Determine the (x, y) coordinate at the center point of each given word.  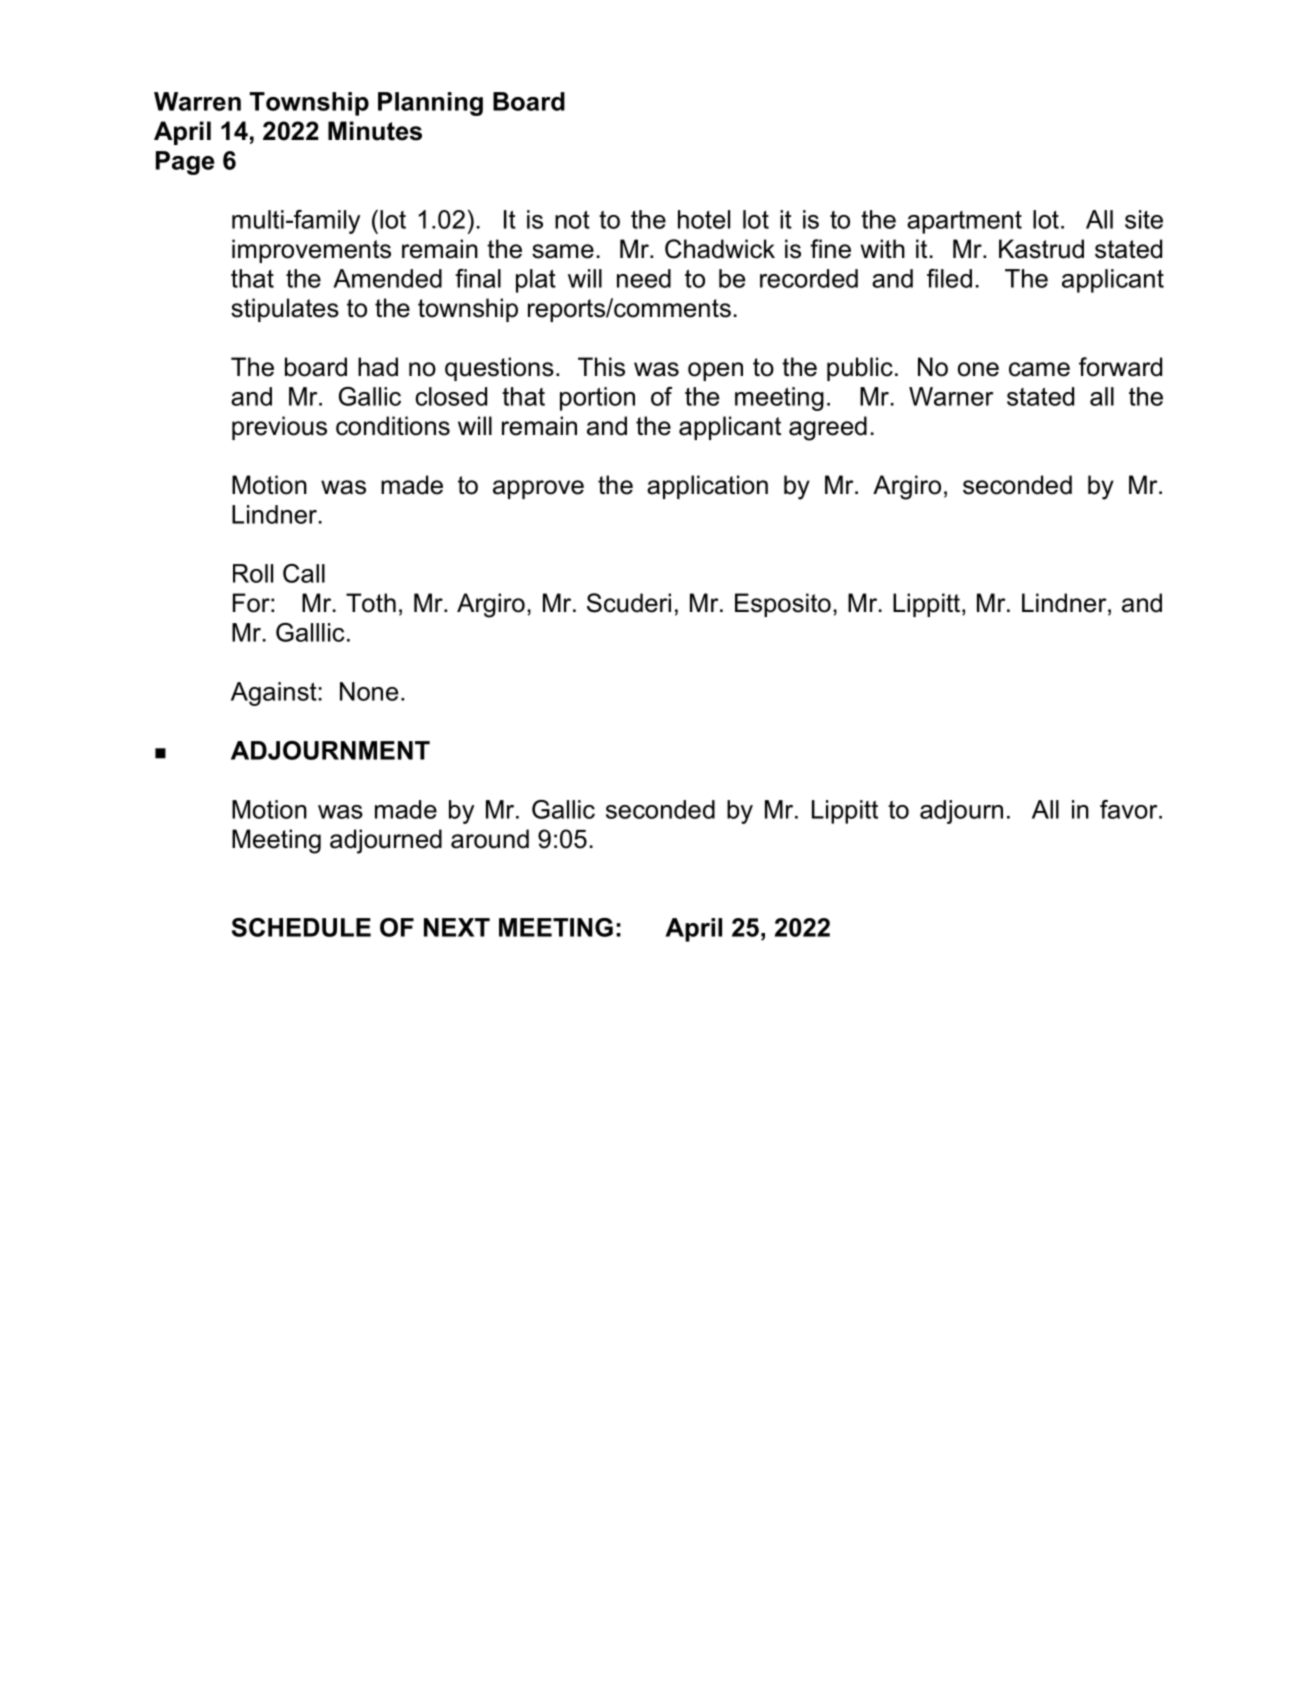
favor (1130, 809)
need (644, 278)
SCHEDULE (301, 927)
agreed (828, 428)
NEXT (457, 927)
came (1039, 369)
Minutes (375, 131)
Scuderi (629, 603)
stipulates (285, 310)
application (707, 487)
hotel (704, 219)
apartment (964, 222)
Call (304, 573)
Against (274, 694)
